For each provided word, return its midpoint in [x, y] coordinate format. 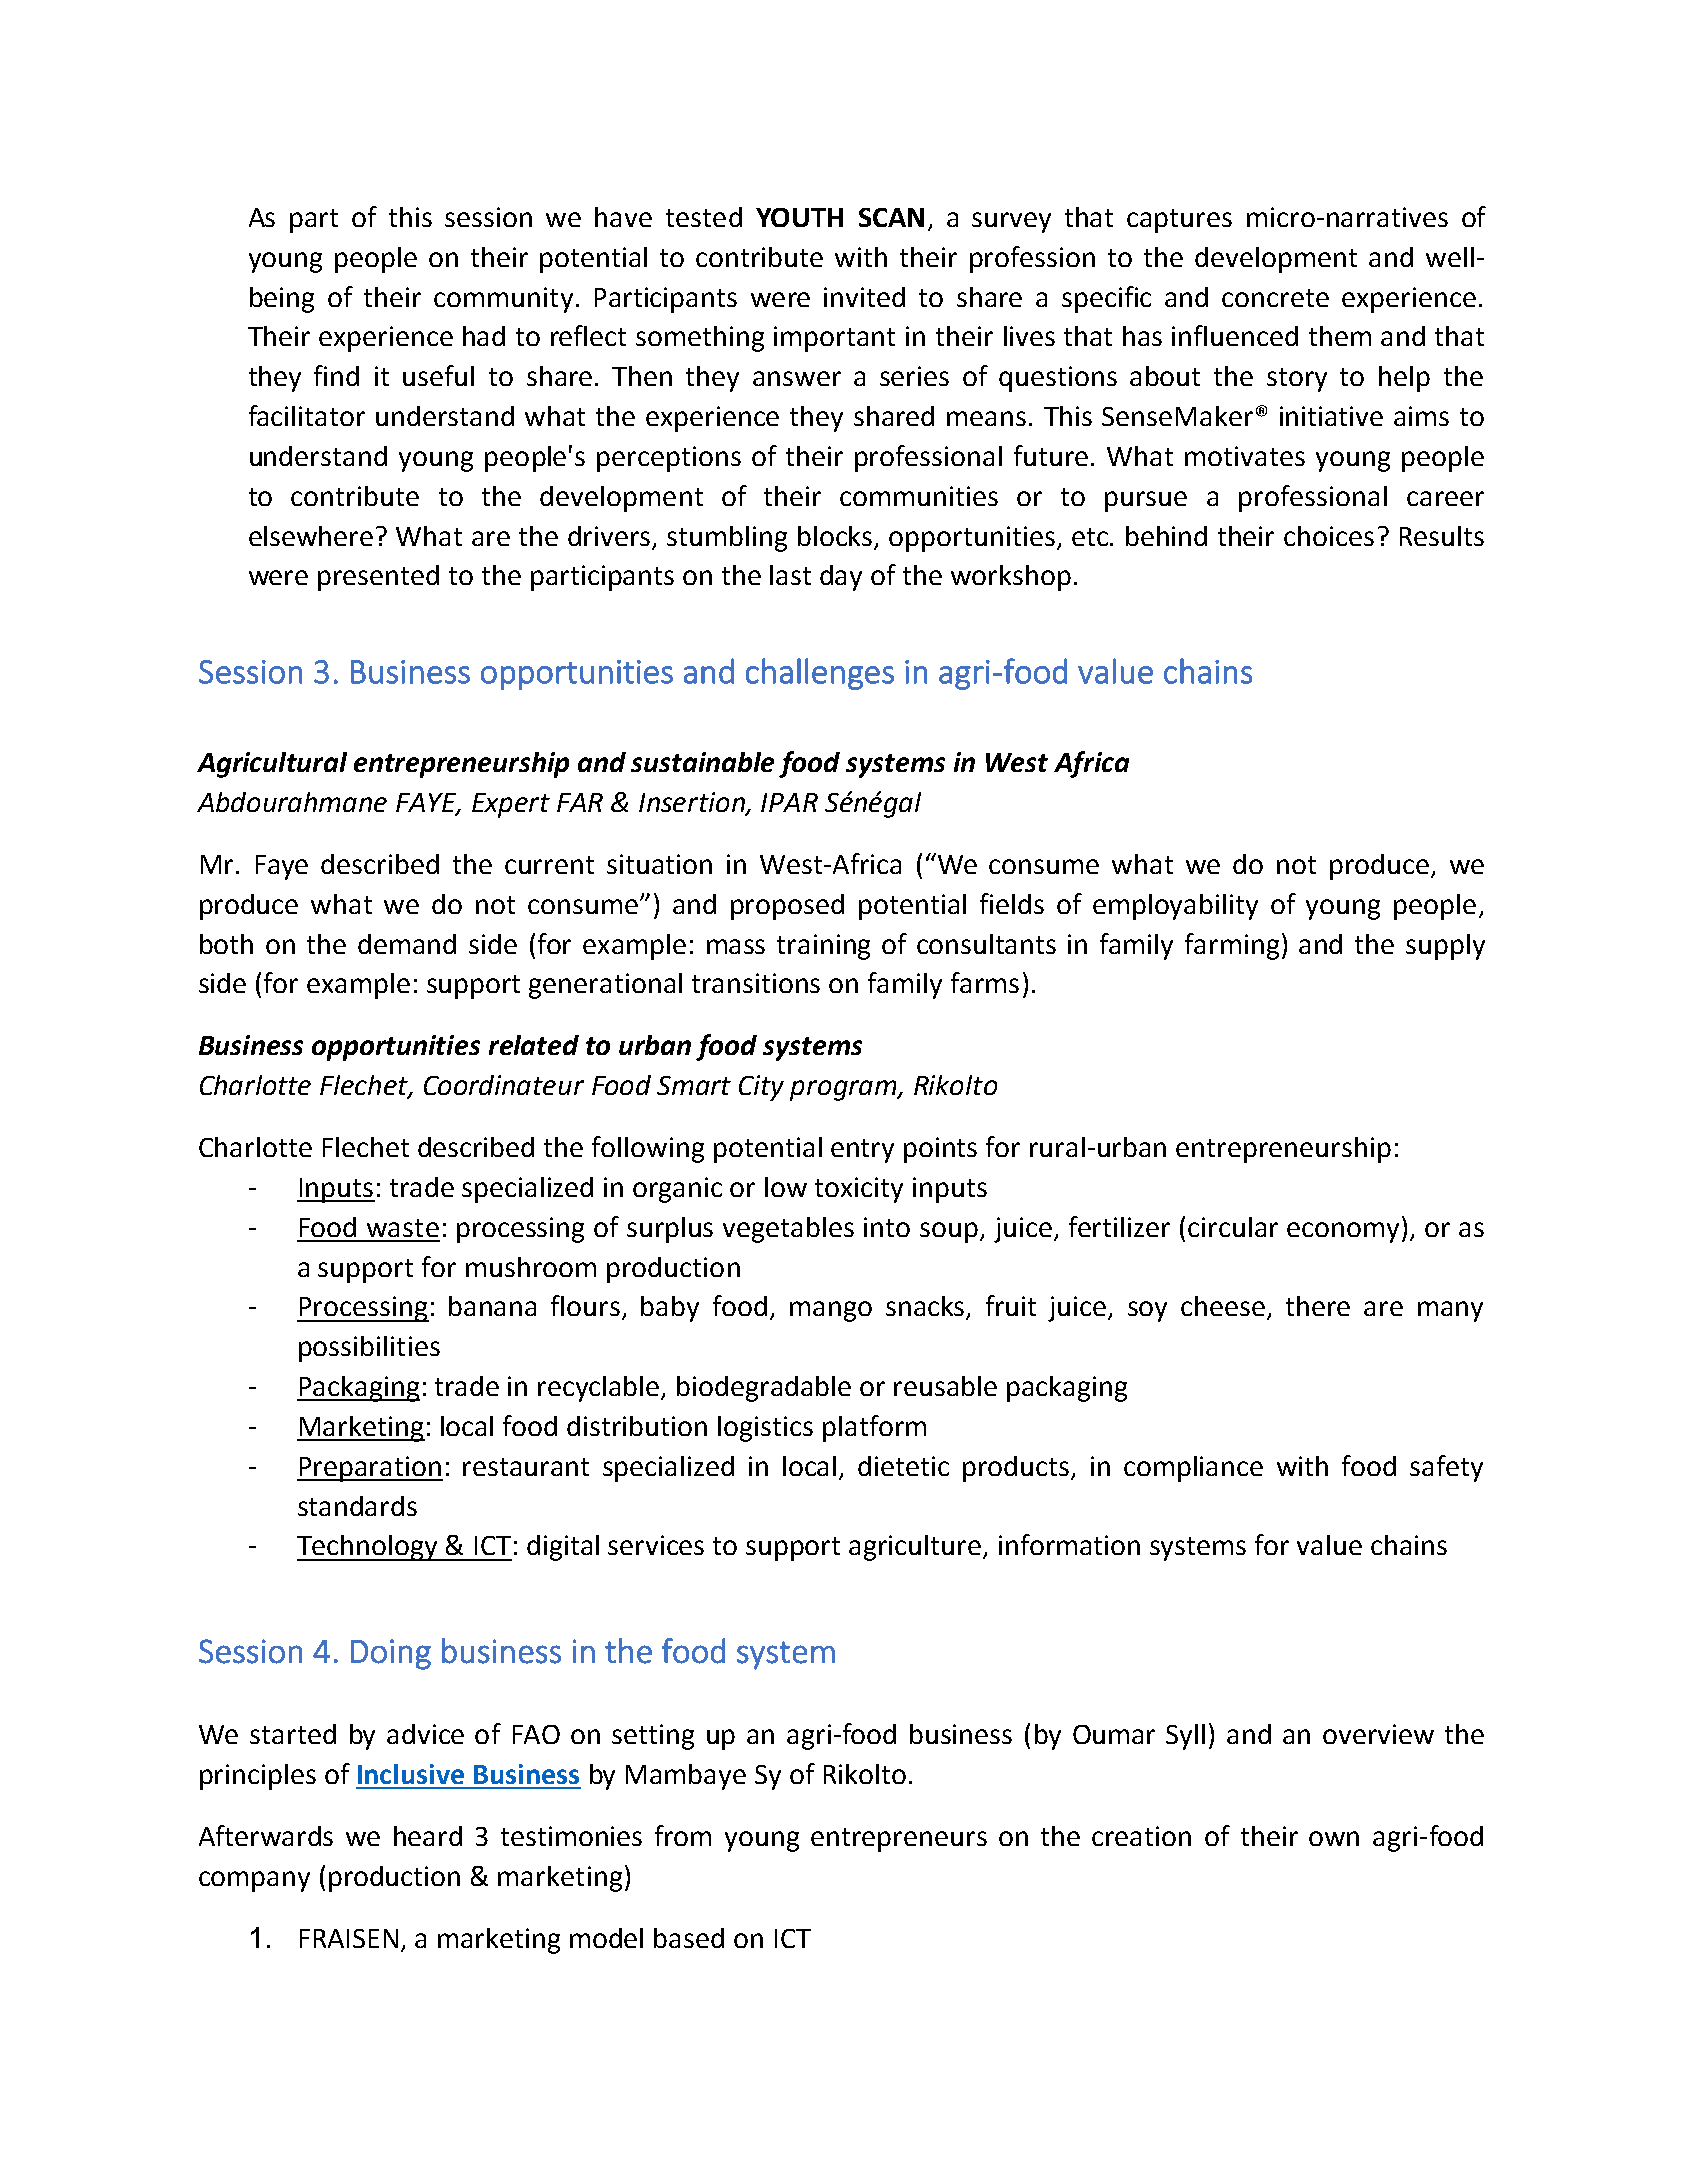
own [1334, 1838]
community [503, 300]
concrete [1275, 298]
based [689, 1938]
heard [428, 1836]
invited [864, 297]
